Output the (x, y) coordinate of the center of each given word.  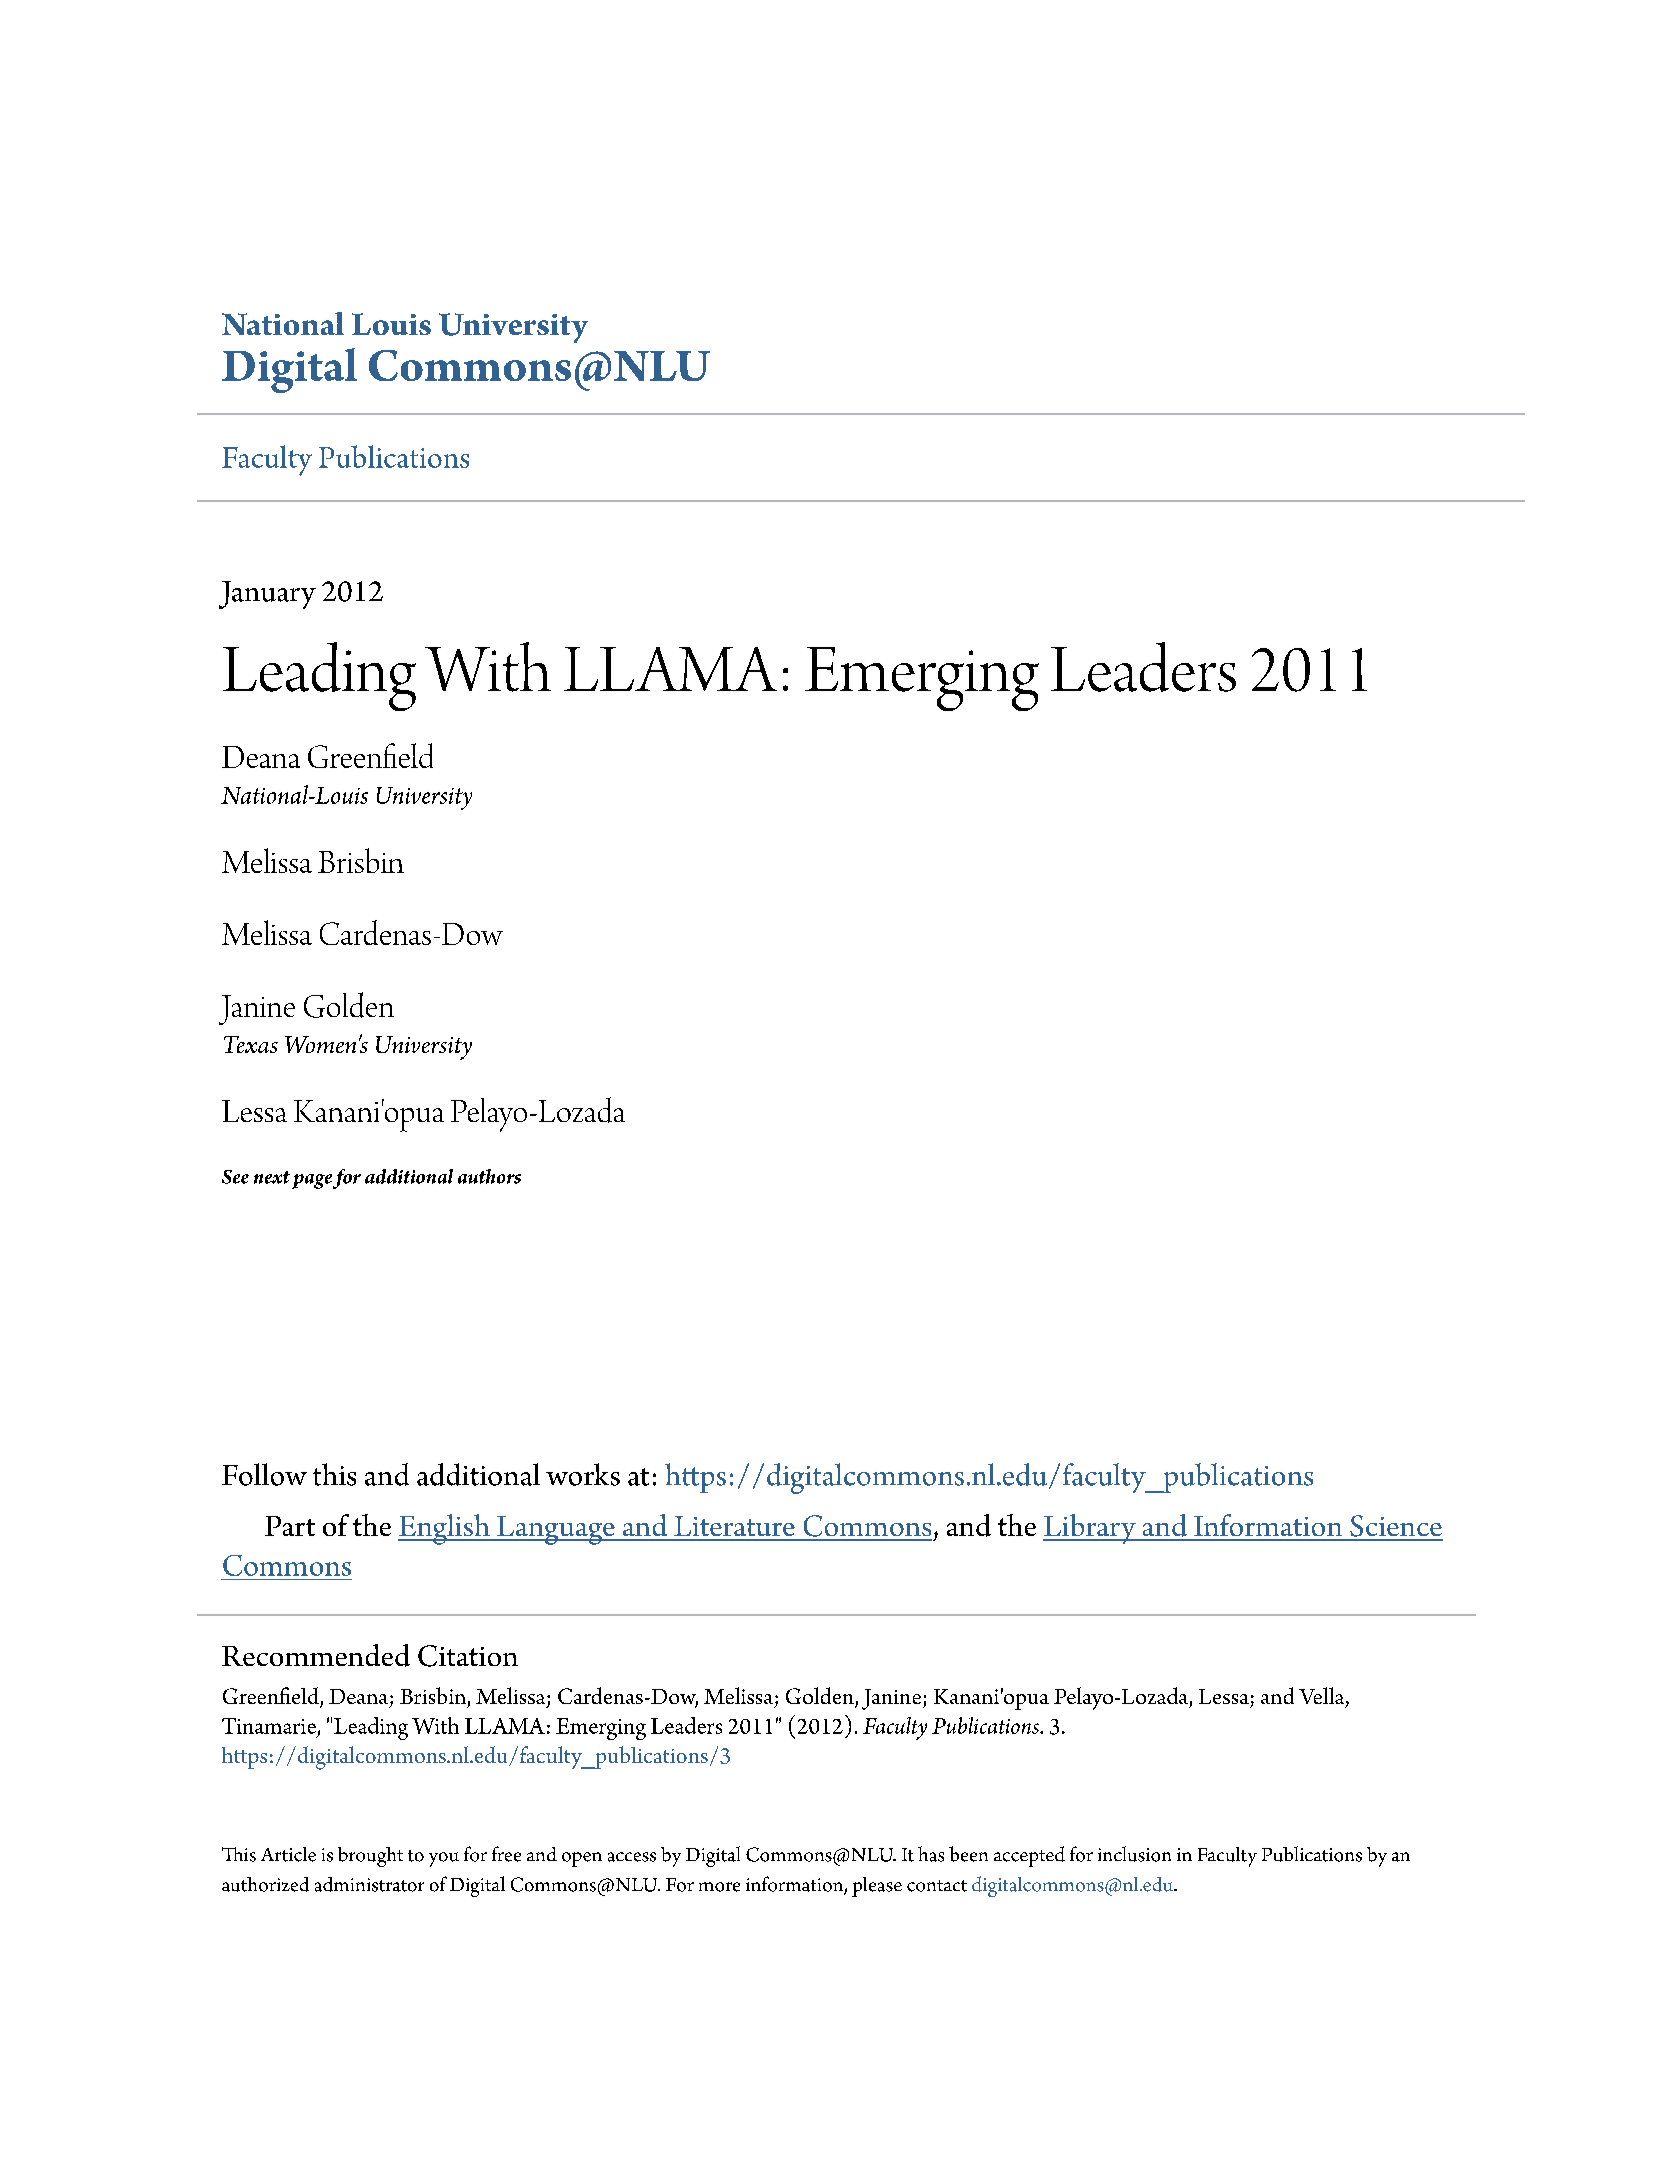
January (267, 595)
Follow (264, 1474)
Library (1090, 1529)
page (312, 1181)
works (583, 1474)
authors (489, 1176)
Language (555, 1530)
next (272, 1177)
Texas (251, 1044)
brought (370, 1857)
